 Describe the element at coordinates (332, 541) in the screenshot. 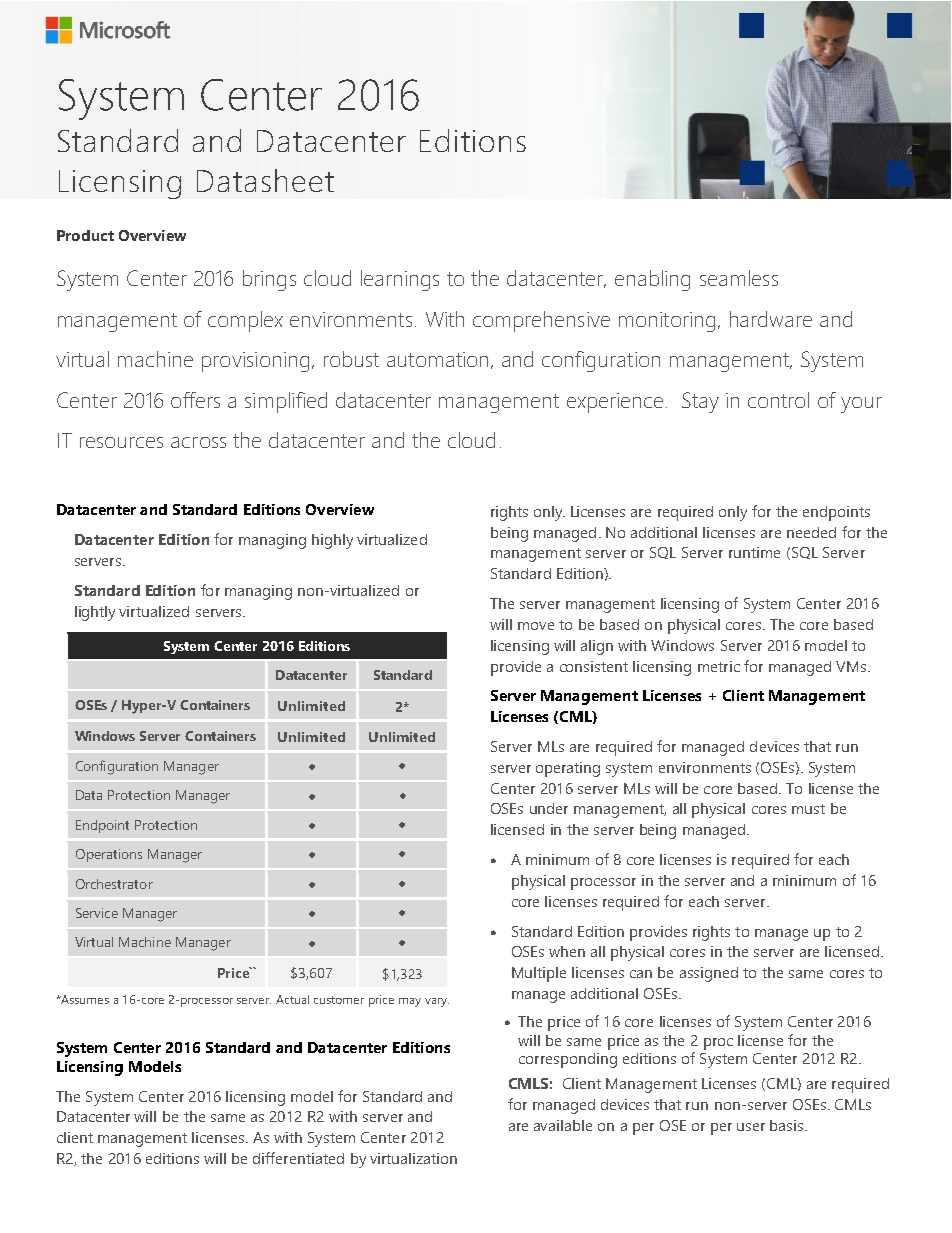

I see `highly` at that location.
